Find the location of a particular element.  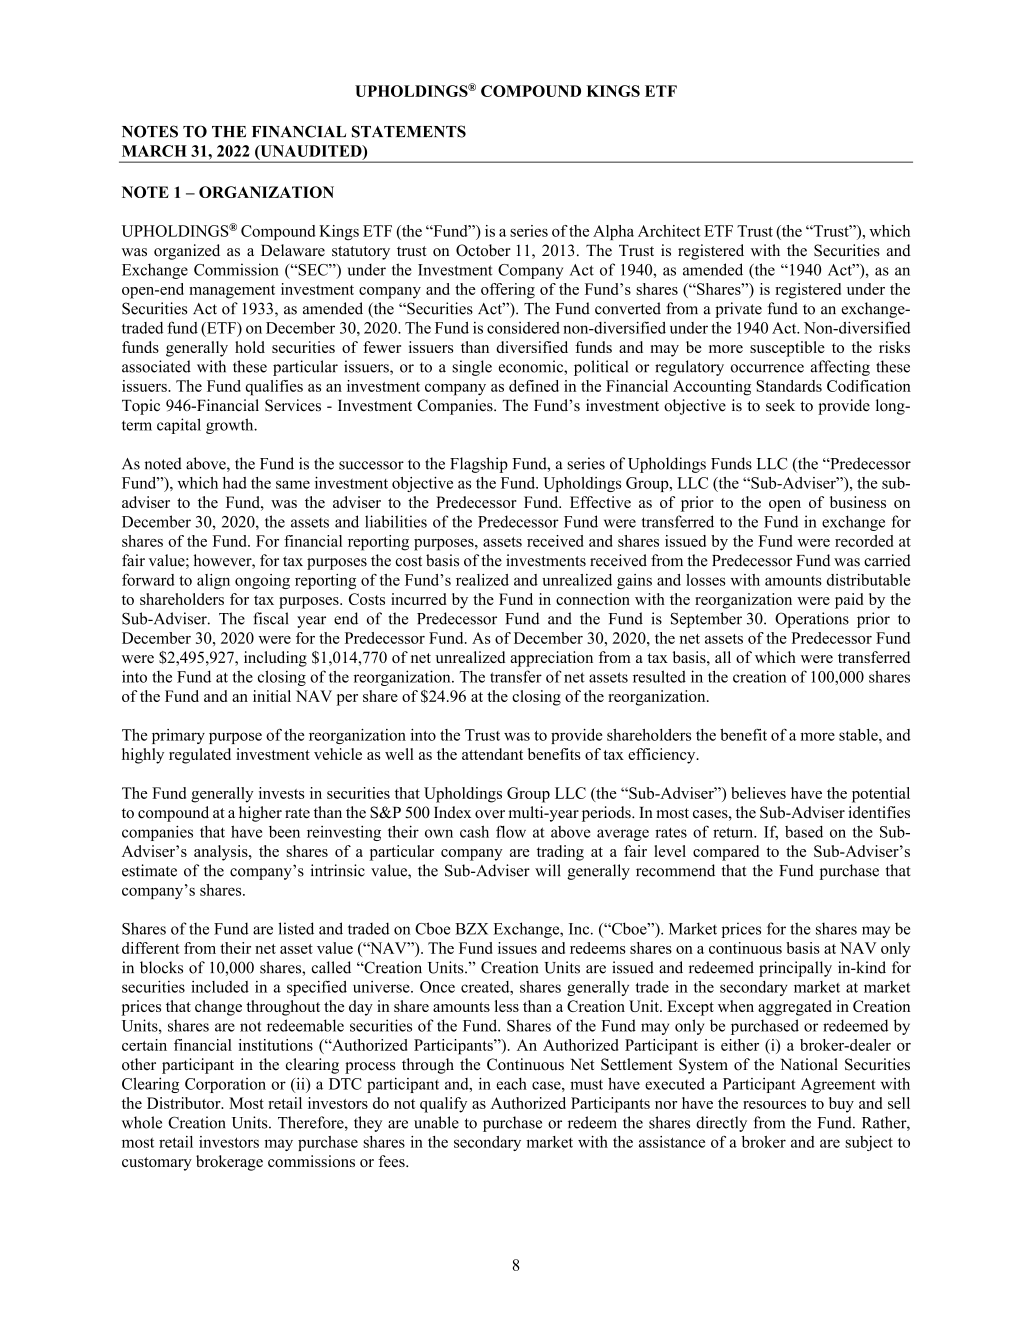

Flagship is located at coordinates (479, 465).
